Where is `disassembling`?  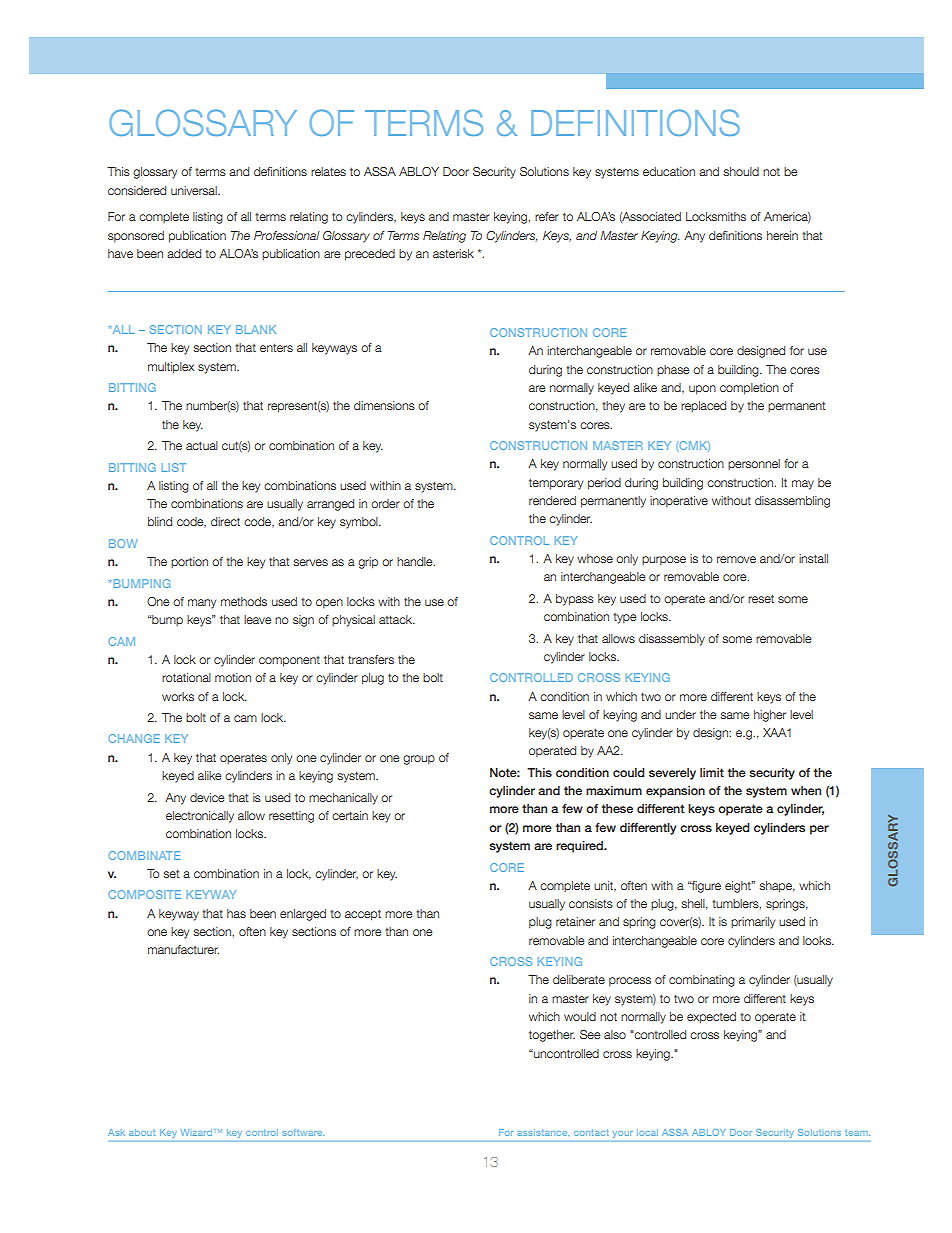 disassembling is located at coordinates (792, 502).
